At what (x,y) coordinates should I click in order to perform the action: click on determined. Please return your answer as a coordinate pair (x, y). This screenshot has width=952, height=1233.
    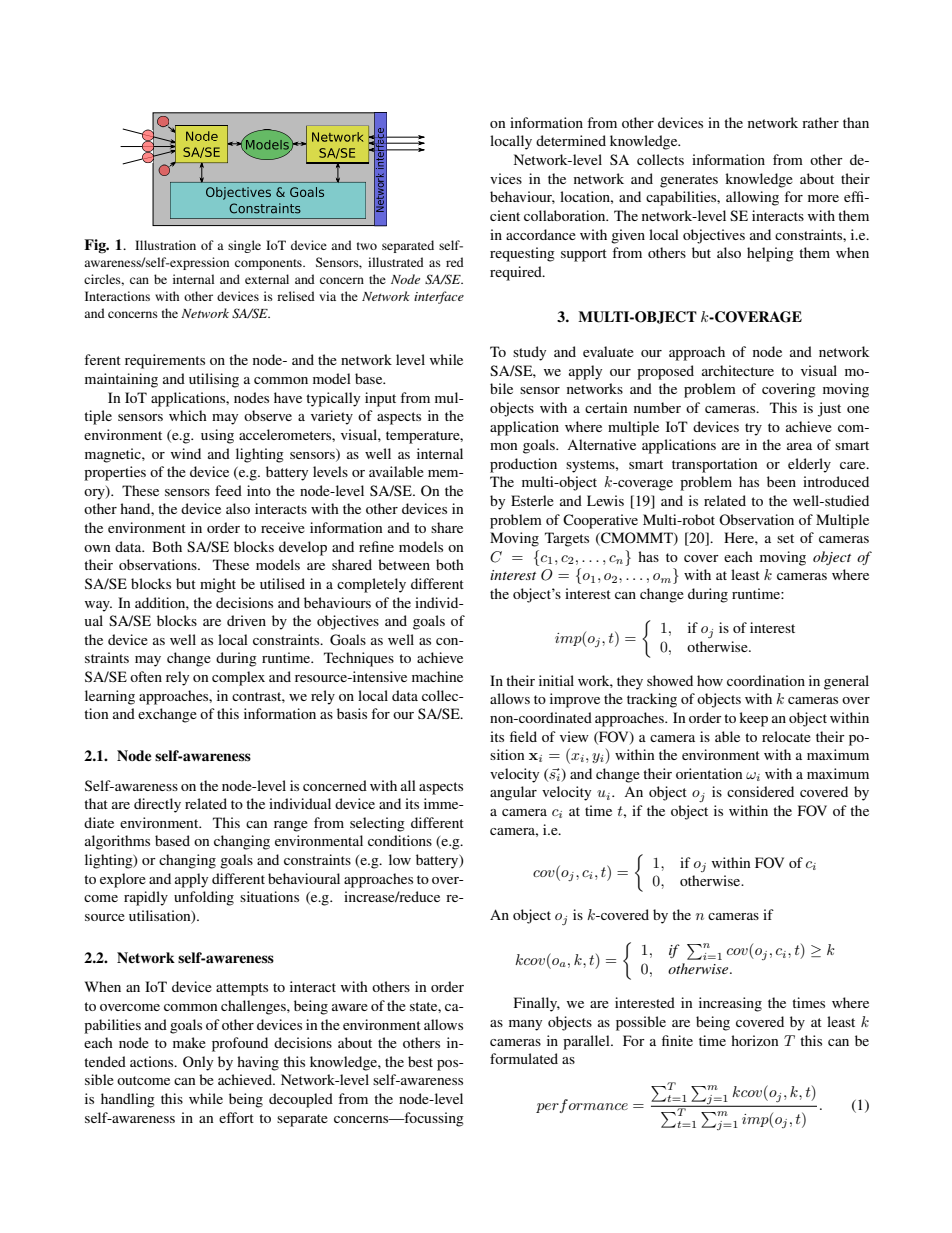
    Looking at the image, I should click on (571, 140).
